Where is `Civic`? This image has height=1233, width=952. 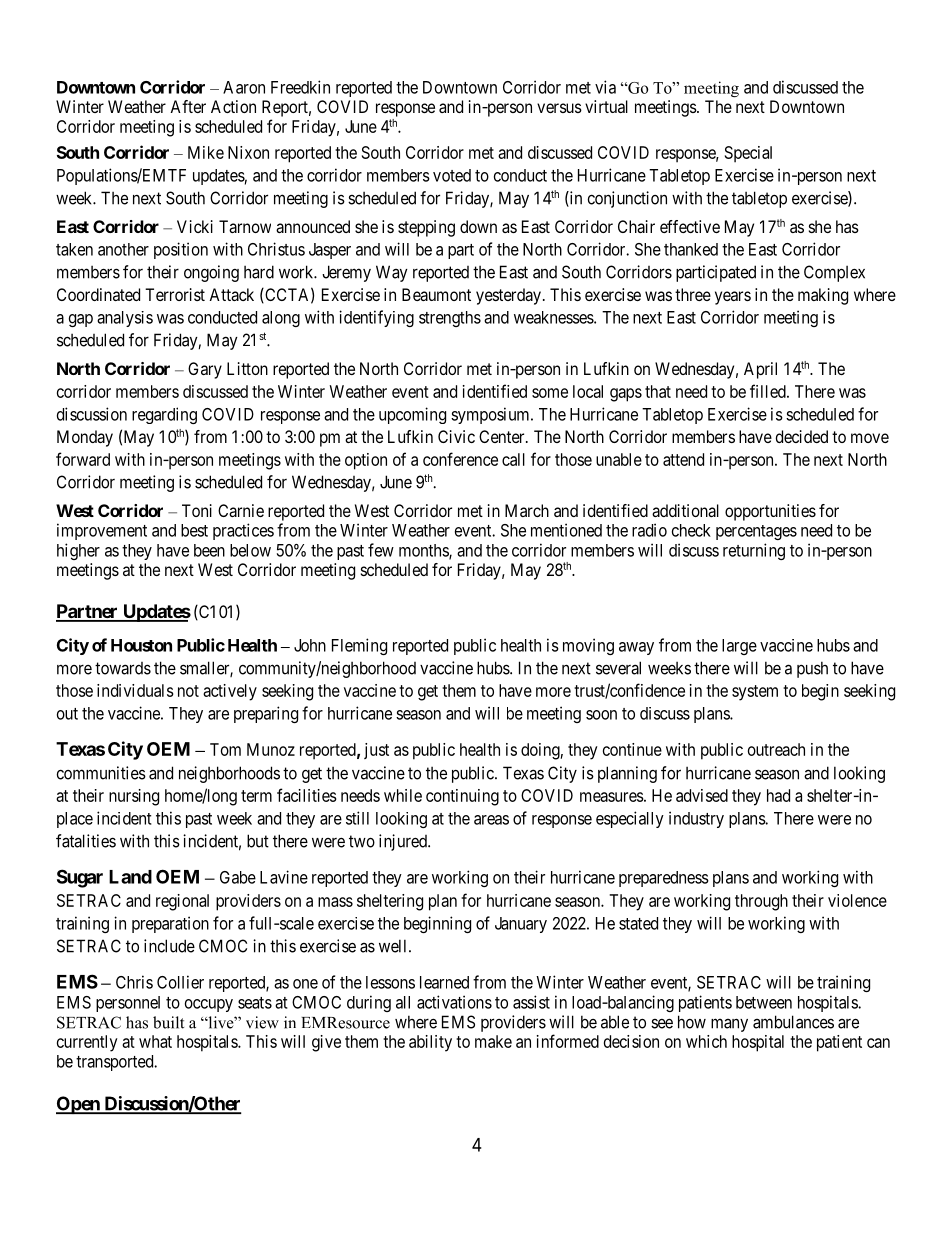
Civic is located at coordinates (456, 436).
